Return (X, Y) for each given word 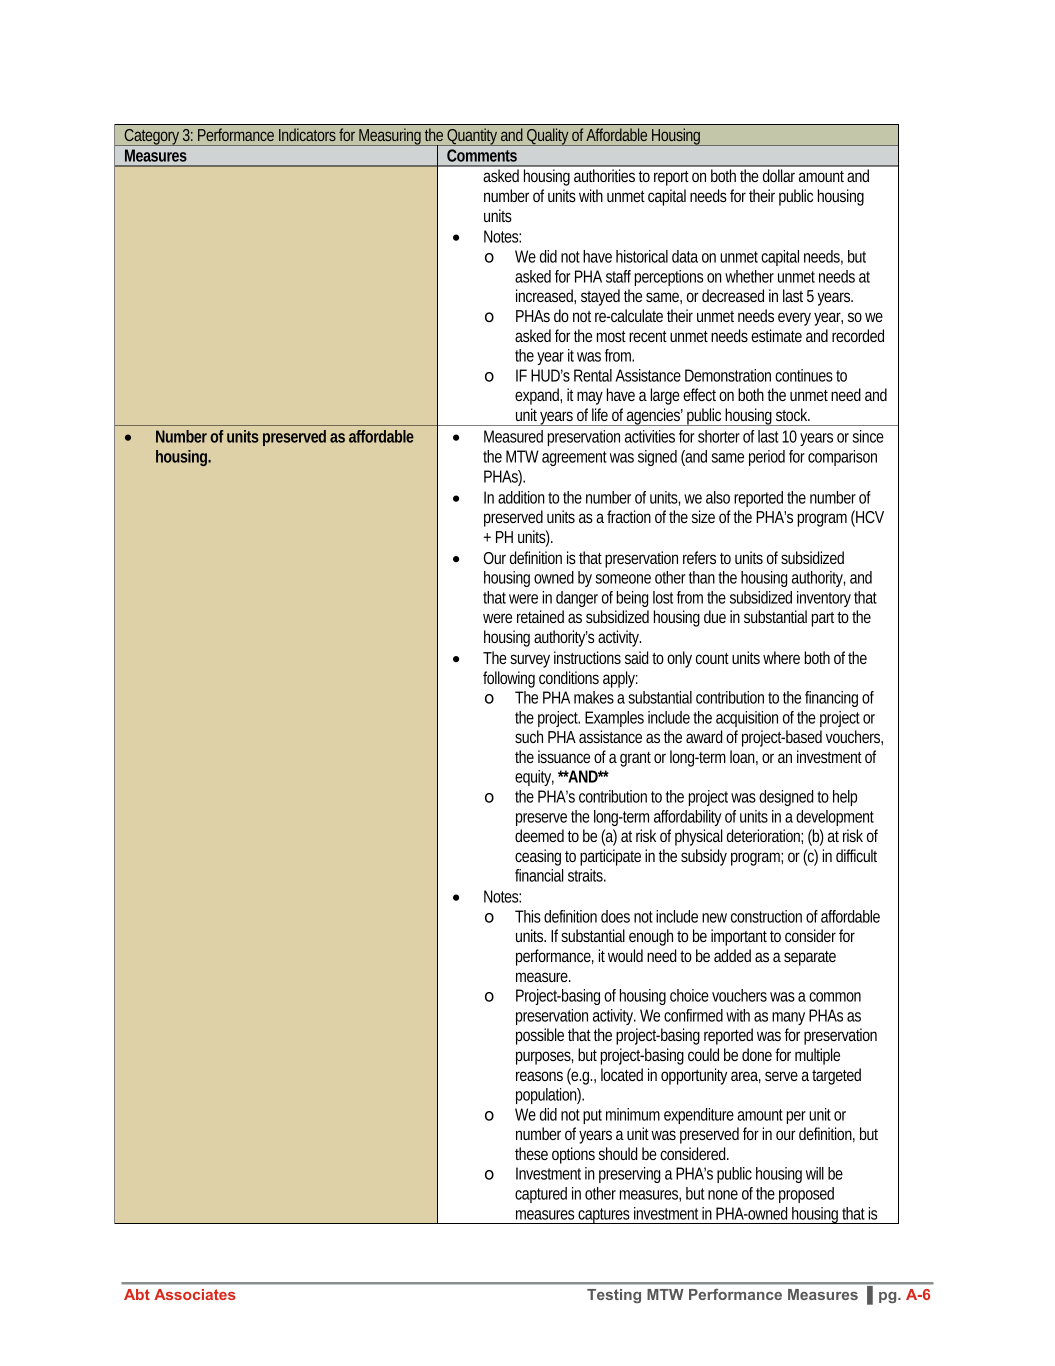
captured (541, 1195)
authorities (604, 175)
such (529, 736)
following (509, 679)
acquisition (747, 719)
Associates (195, 1294)
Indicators (307, 135)
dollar (779, 175)
